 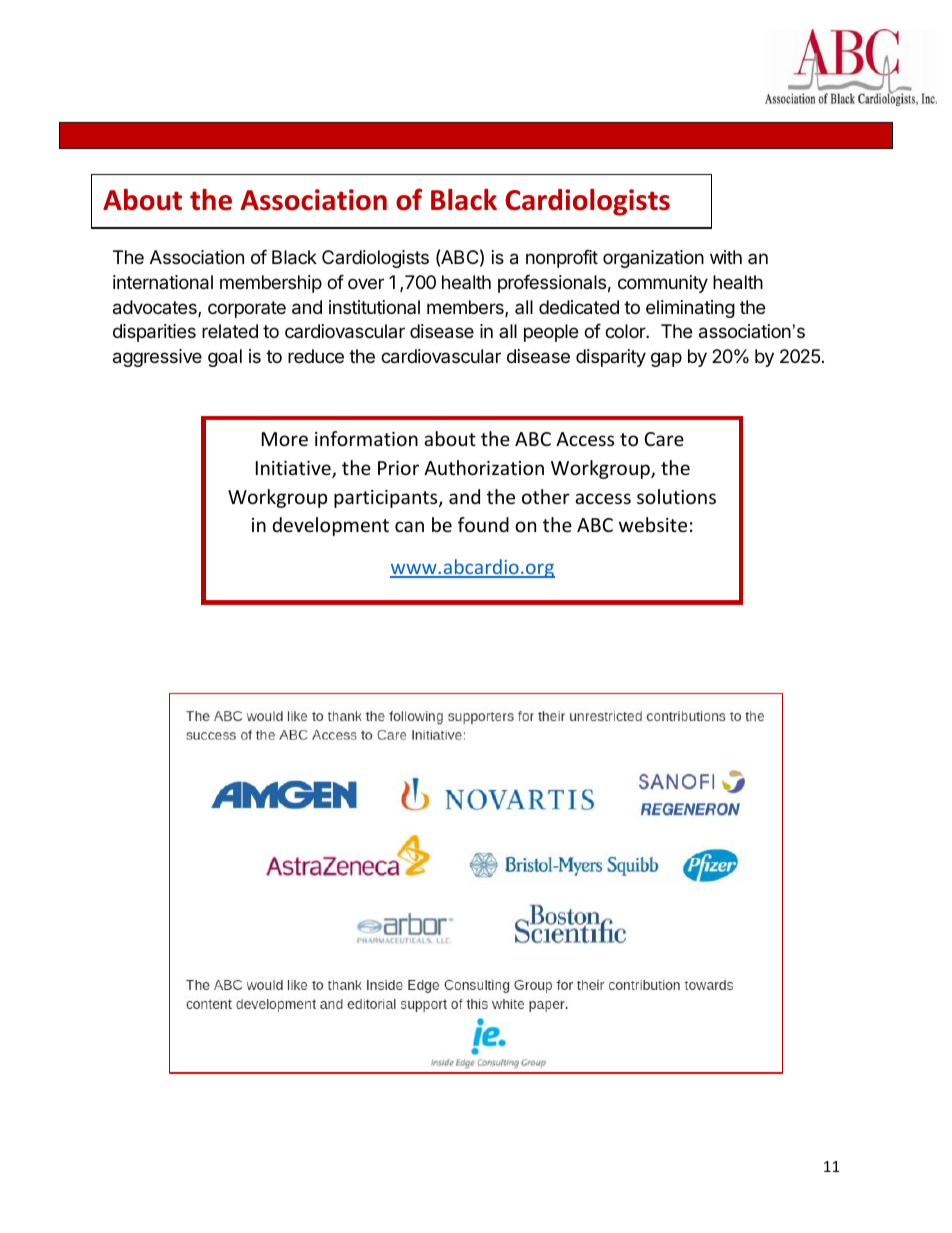 I want to click on More, so click(x=285, y=439).
